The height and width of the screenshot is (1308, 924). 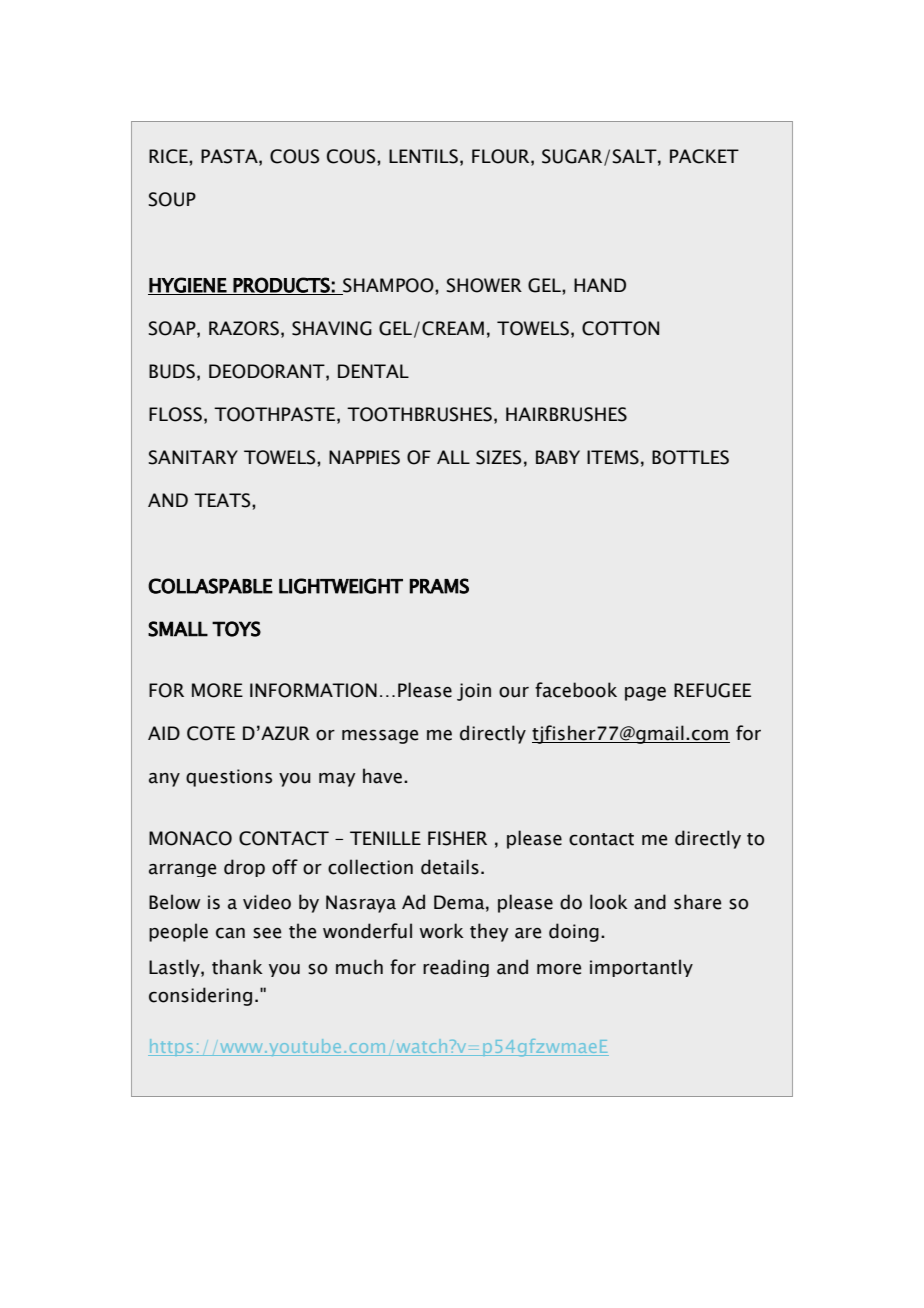 I want to click on questions, so click(x=229, y=778).
